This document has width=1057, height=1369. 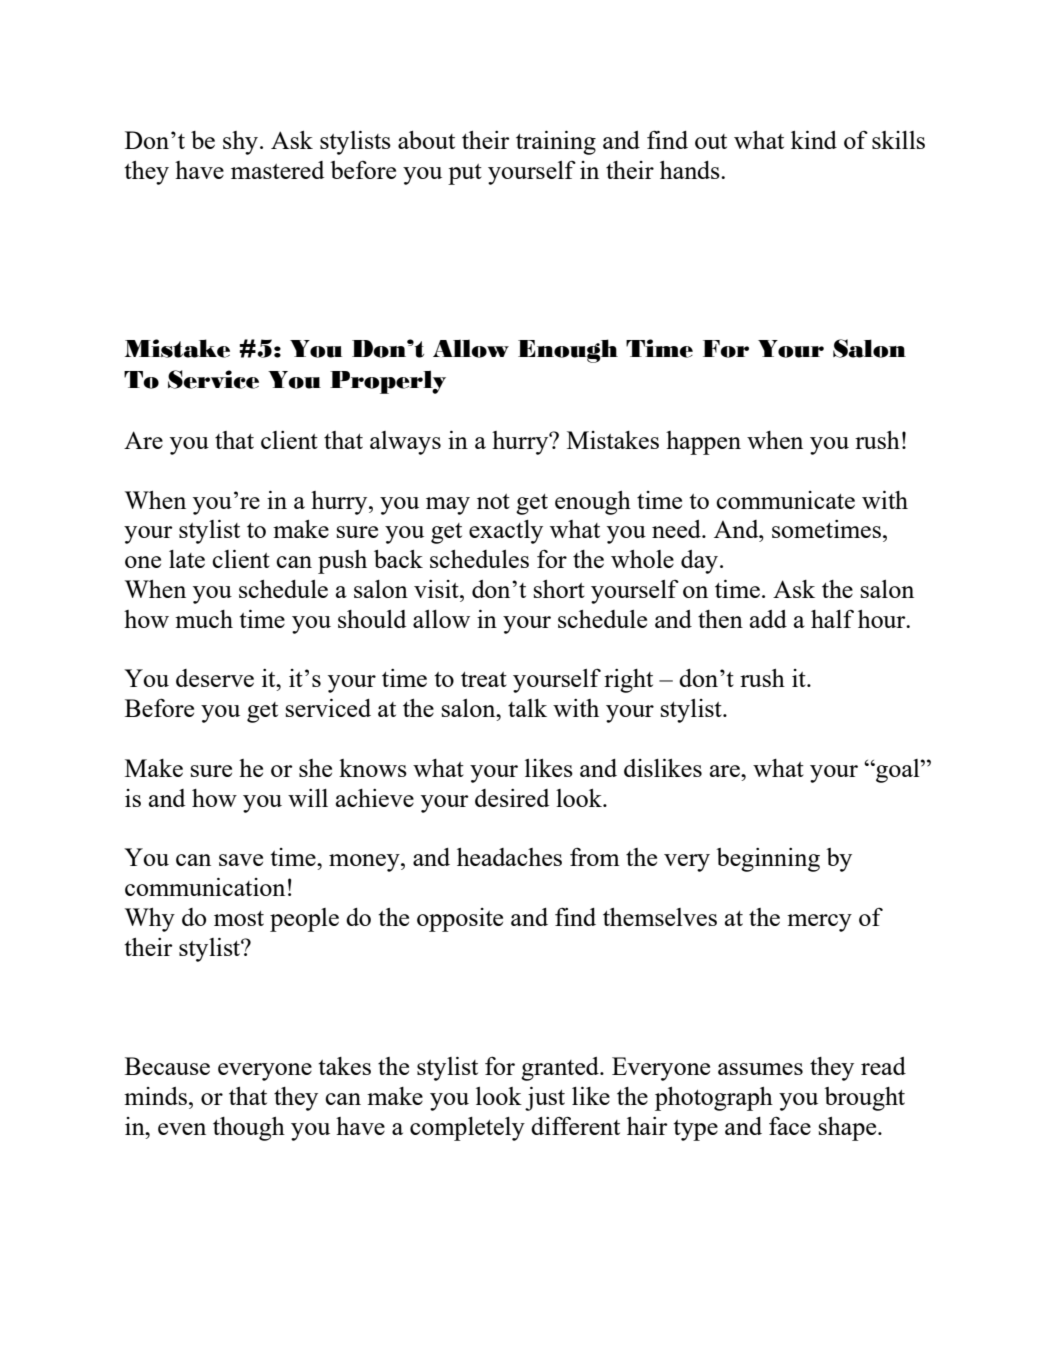 I want to click on late, so click(x=187, y=559).
